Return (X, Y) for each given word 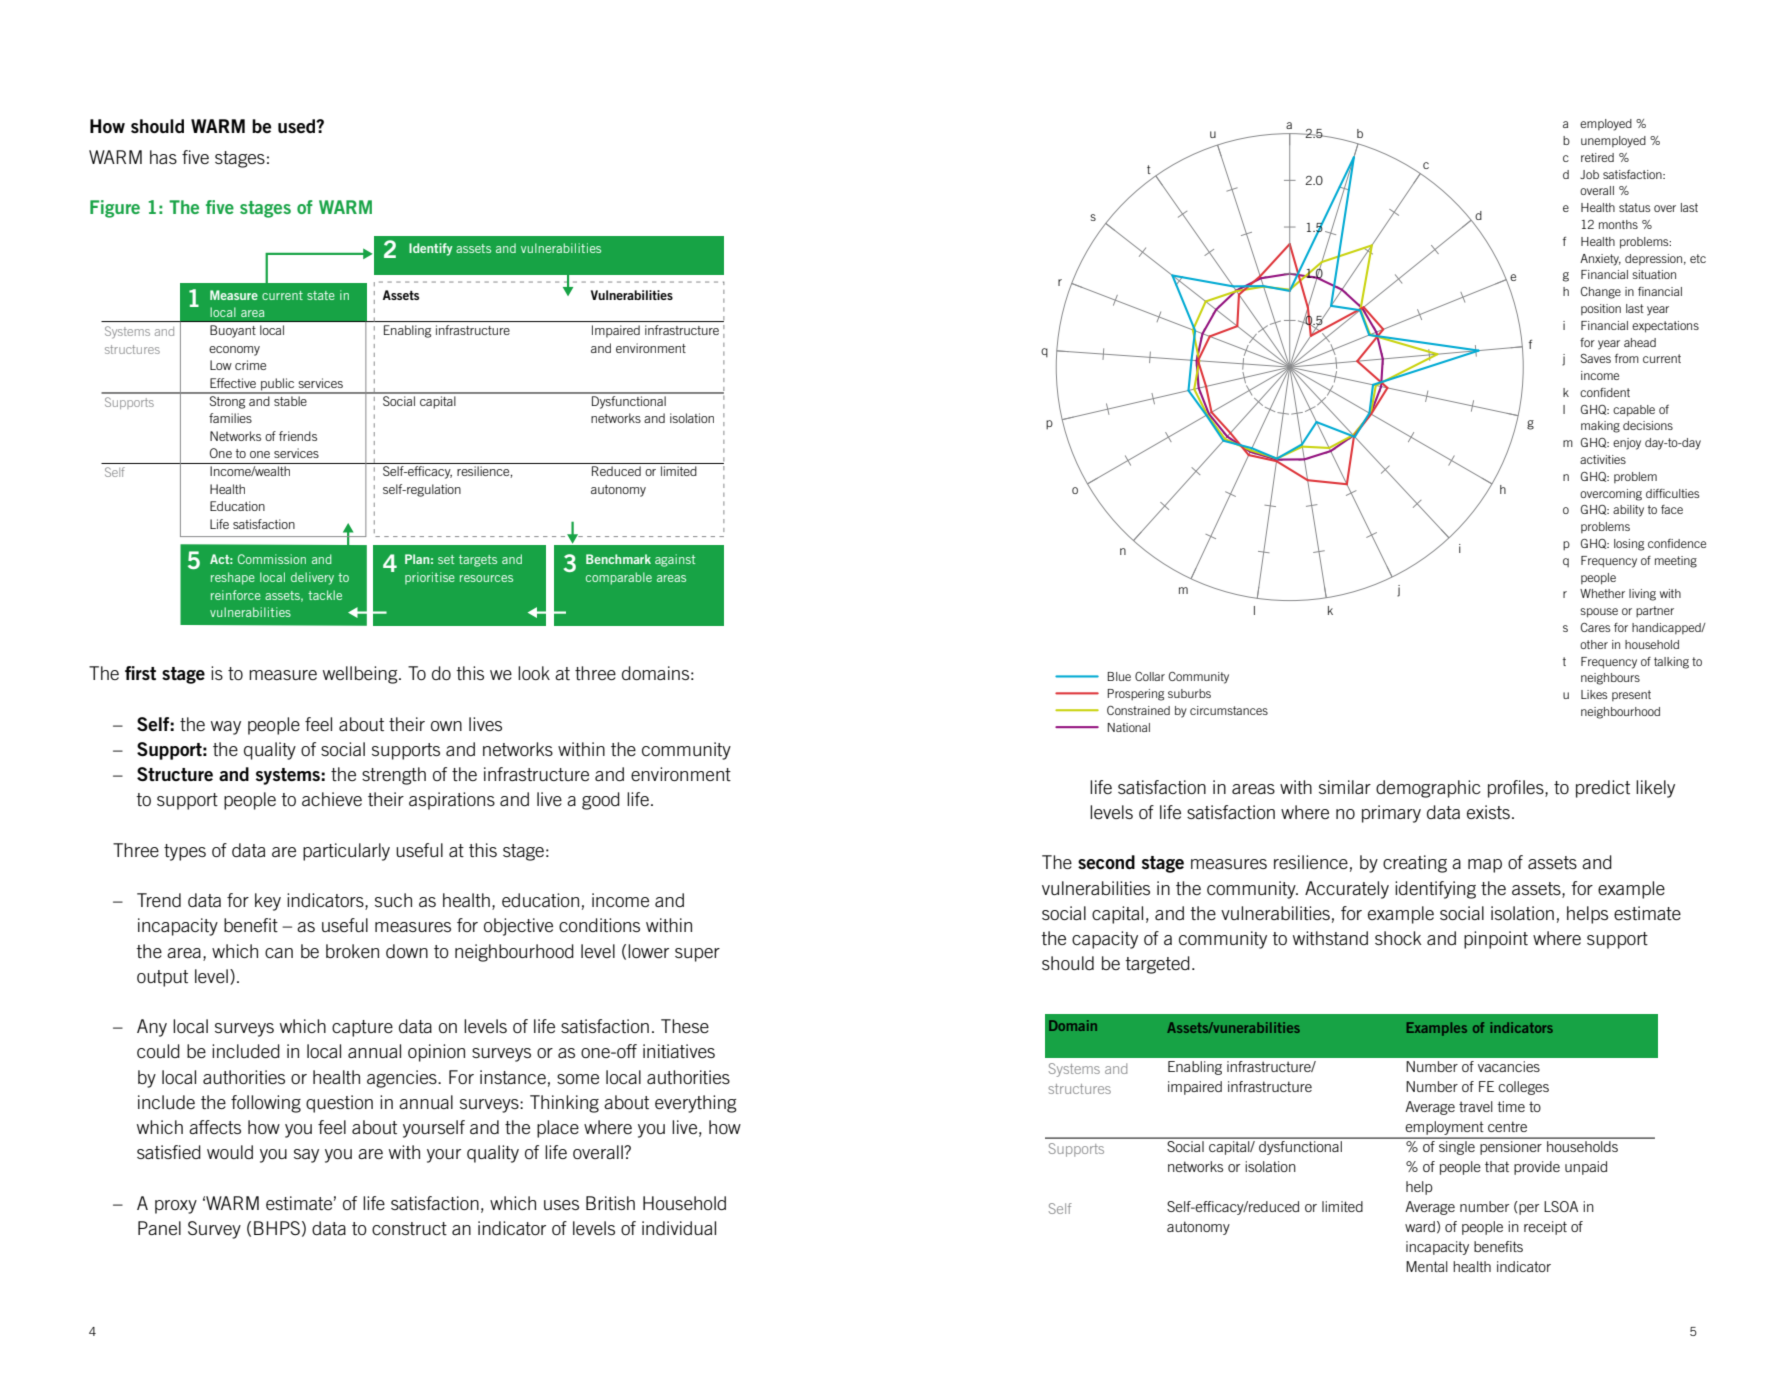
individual (679, 1228)
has (163, 157)
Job (1589, 174)
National (1129, 727)
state (321, 295)
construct (409, 1228)
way (226, 728)
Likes (1594, 694)
